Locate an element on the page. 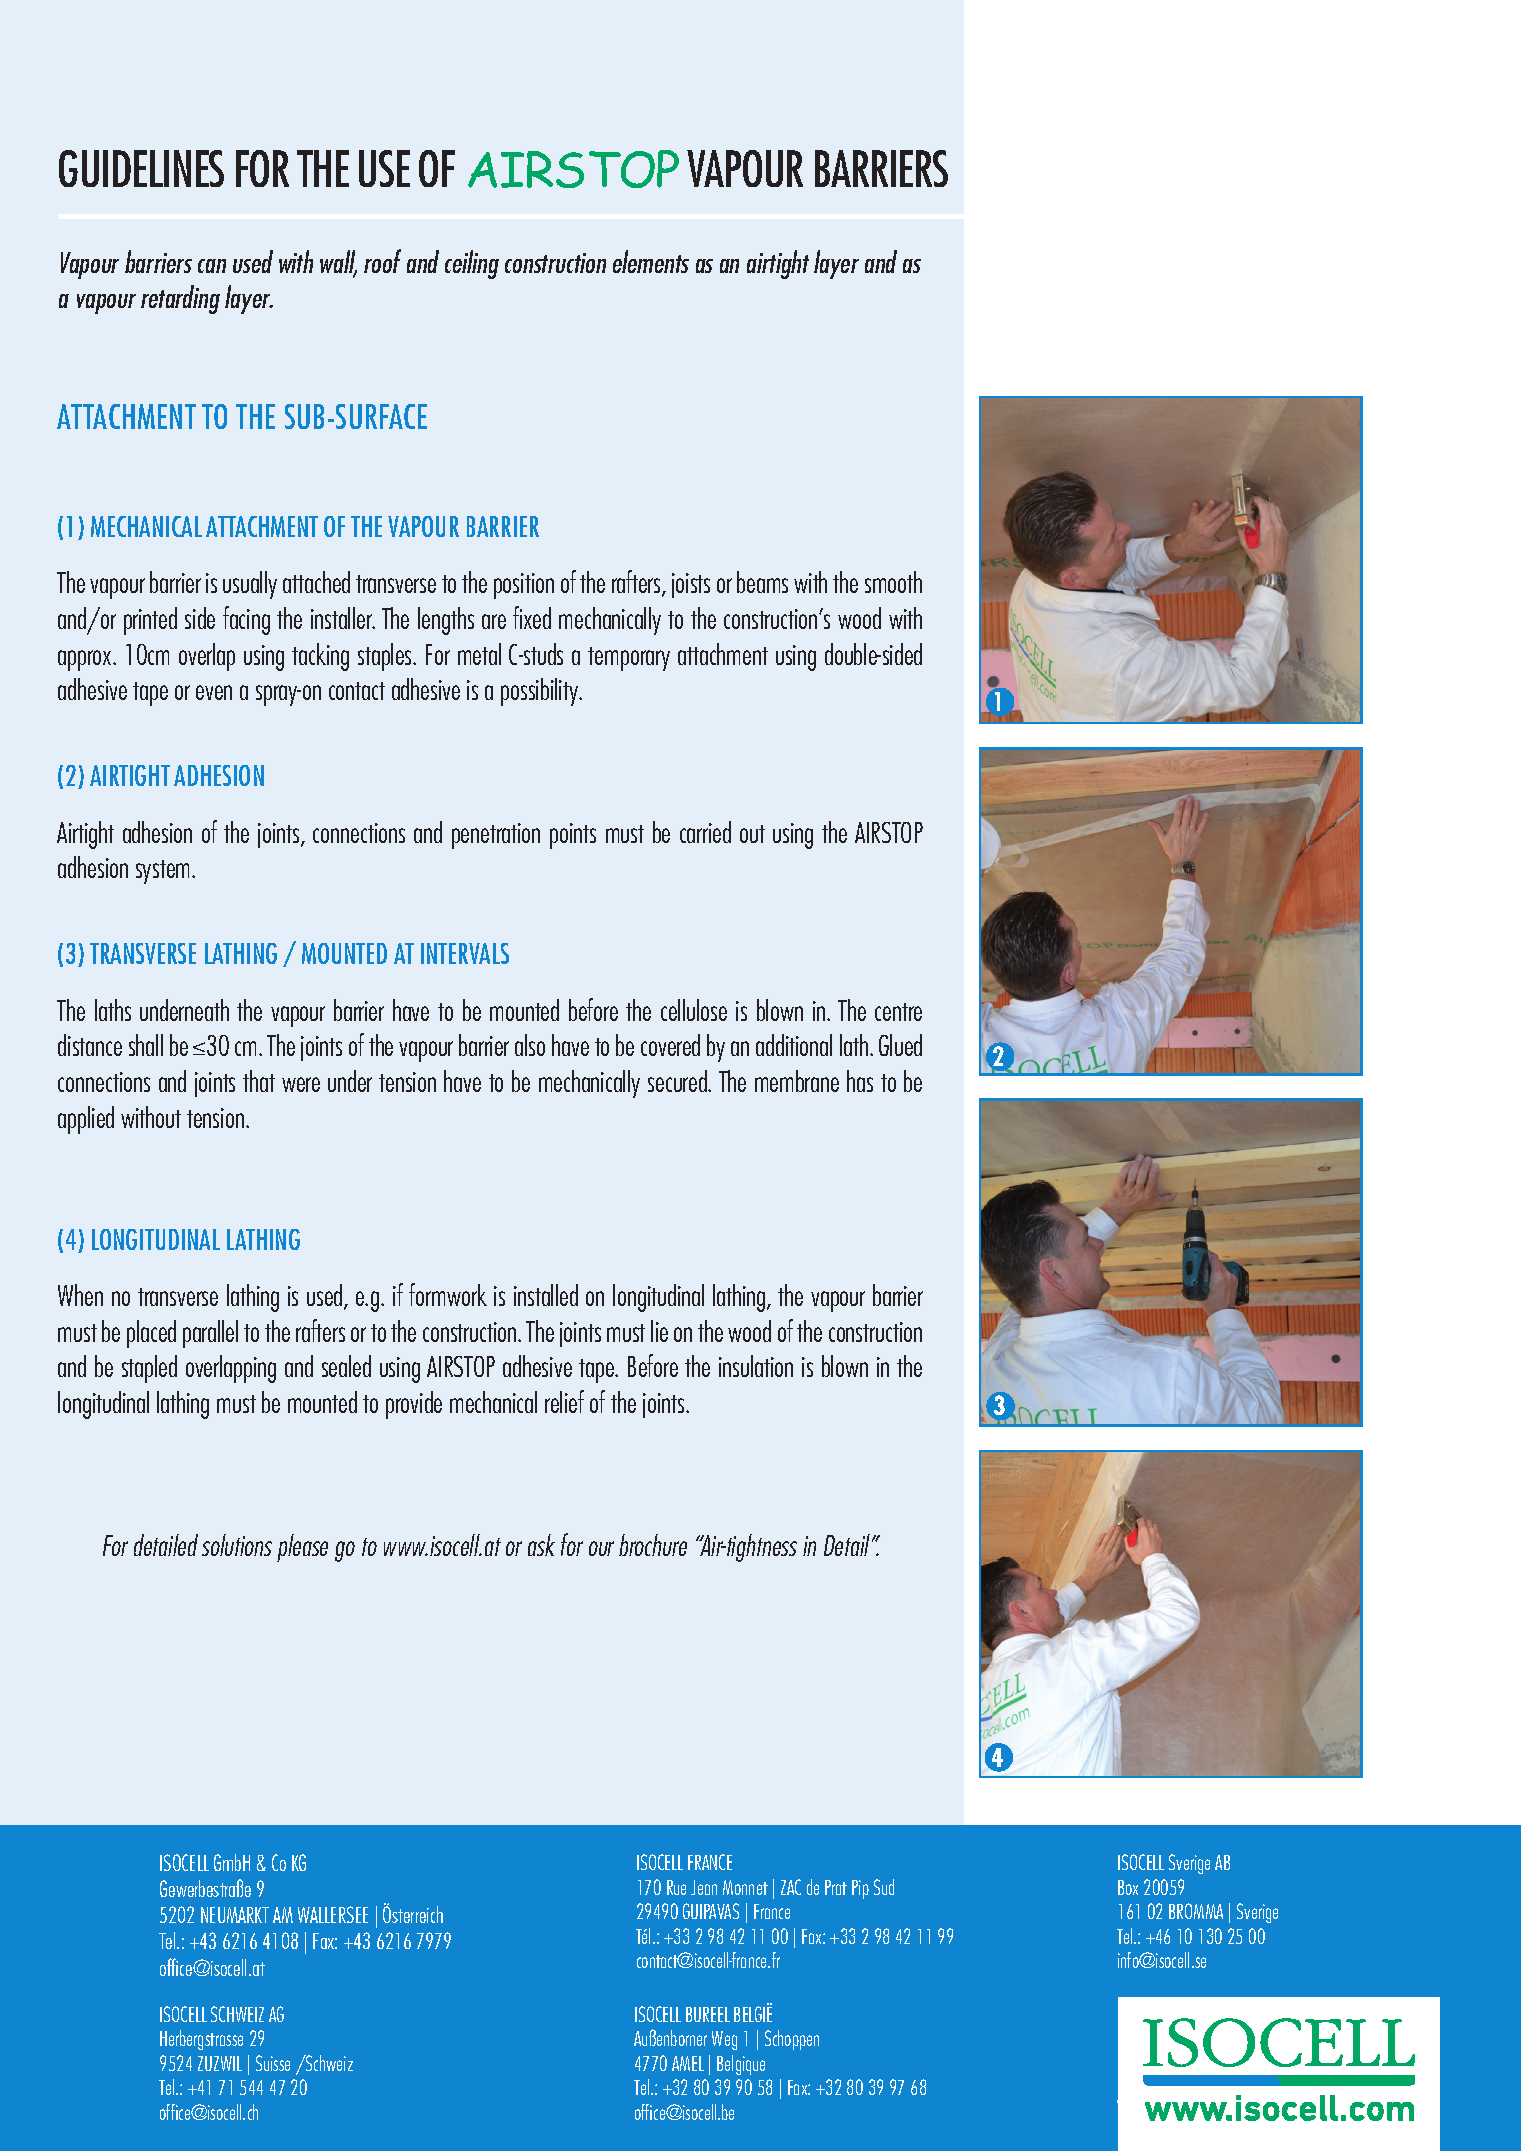 The width and height of the document is (1521, 2151). beams is located at coordinates (762, 582).
